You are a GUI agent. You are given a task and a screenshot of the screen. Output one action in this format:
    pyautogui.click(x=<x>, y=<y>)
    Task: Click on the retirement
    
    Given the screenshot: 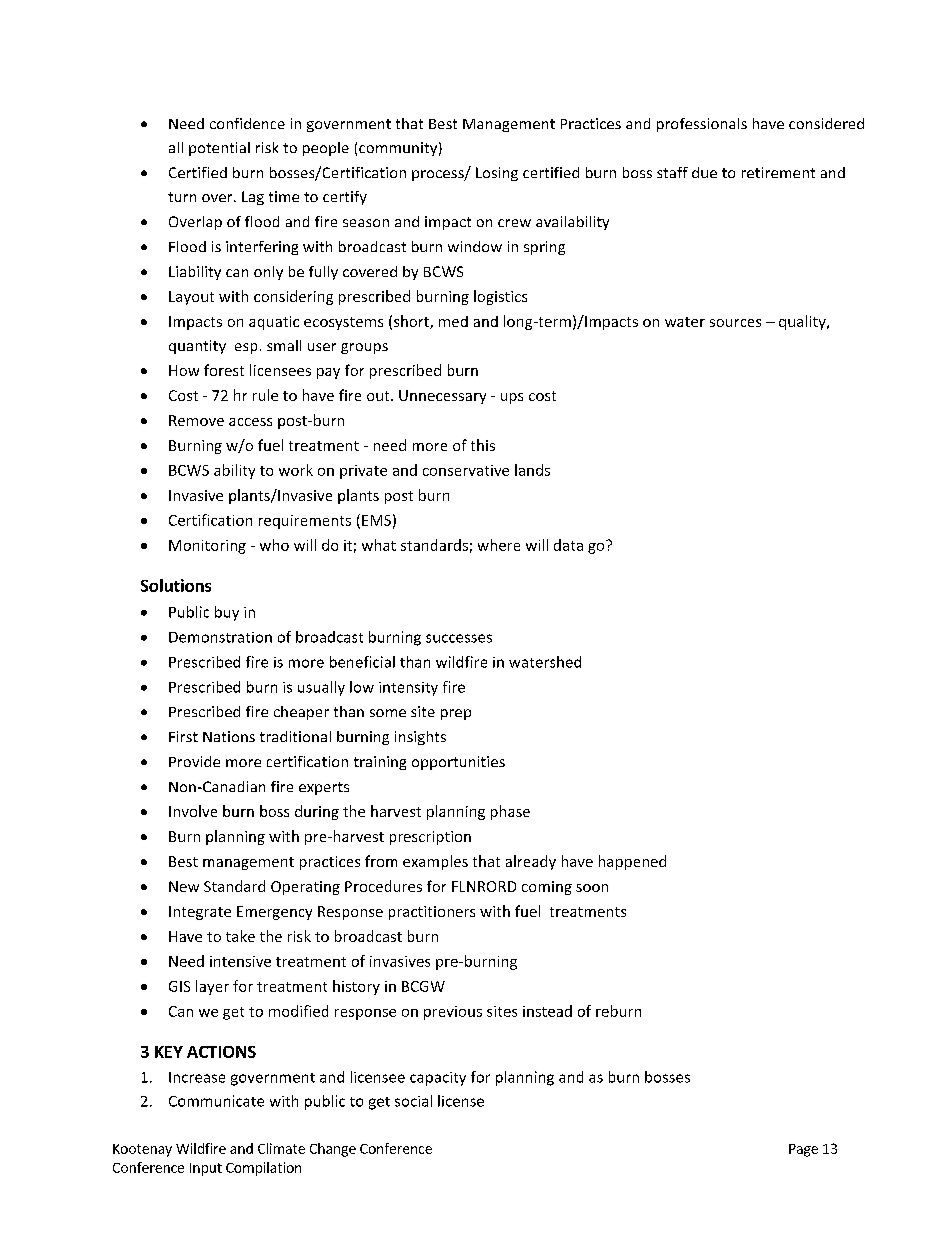 What is the action you would take?
    pyautogui.click(x=778, y=172)
